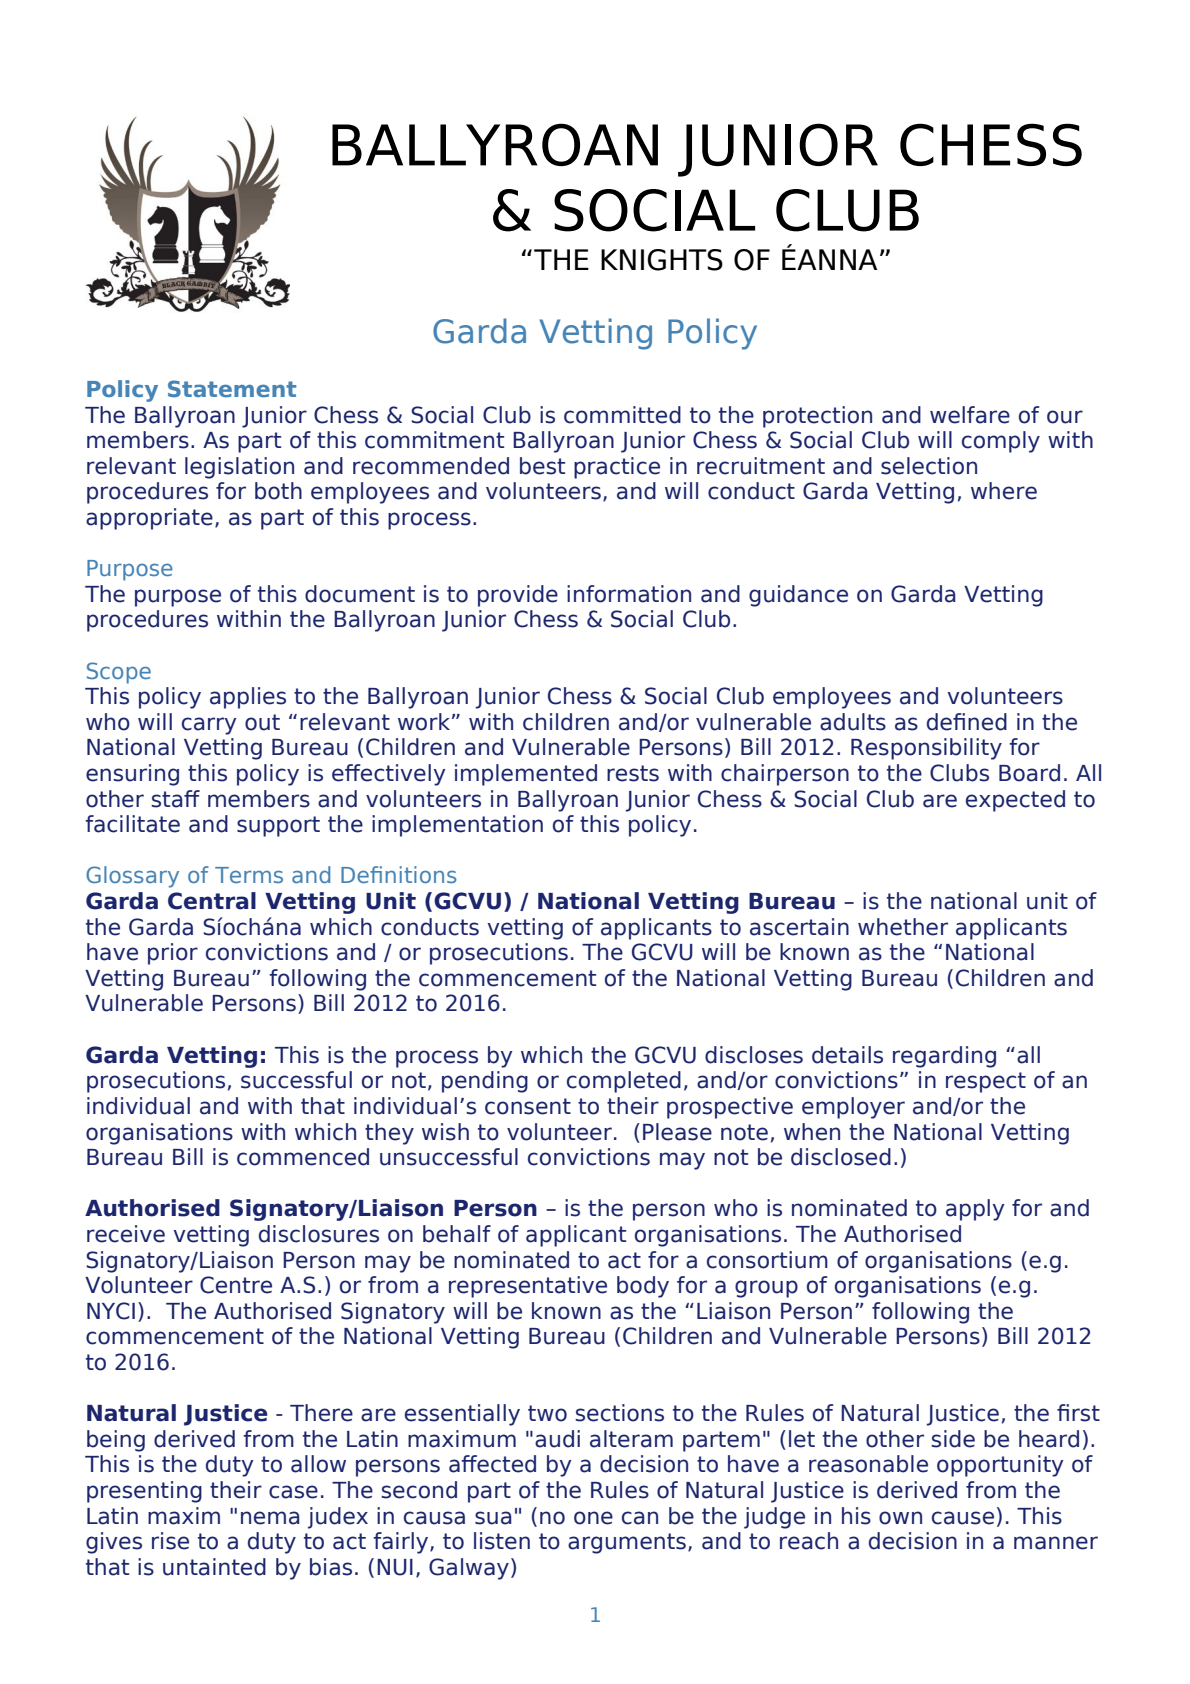  Describe the element at coordinates (975, 1210) in the image. I see `apply` at that location.
